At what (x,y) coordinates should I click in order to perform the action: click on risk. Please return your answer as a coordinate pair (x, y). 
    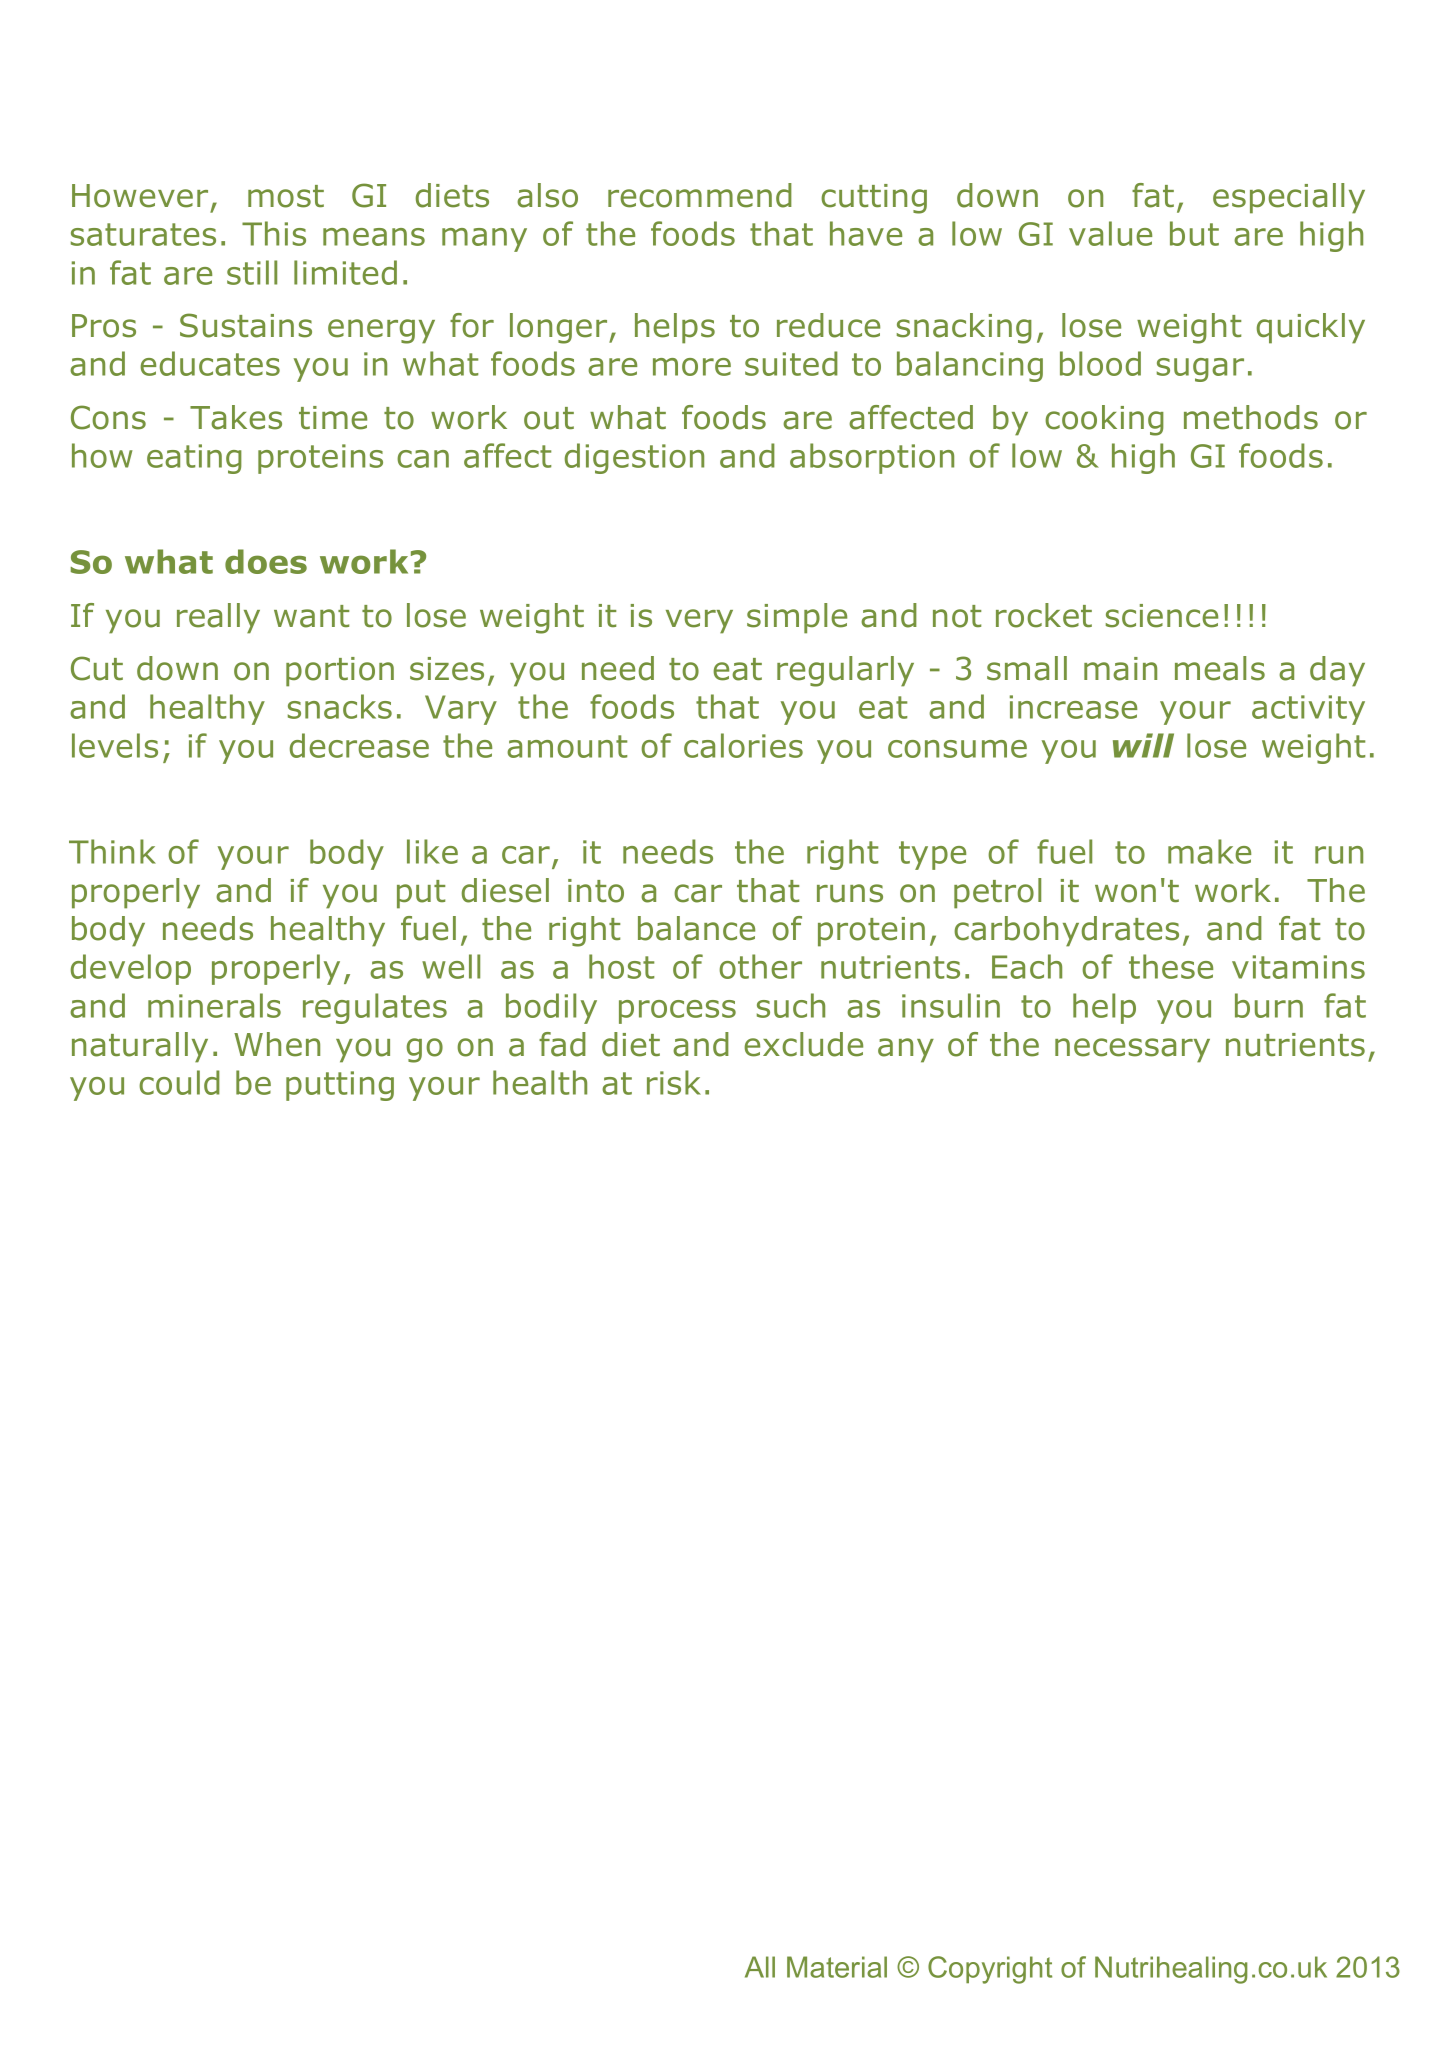
    Looking at the image, I should click on (674, 1082).
